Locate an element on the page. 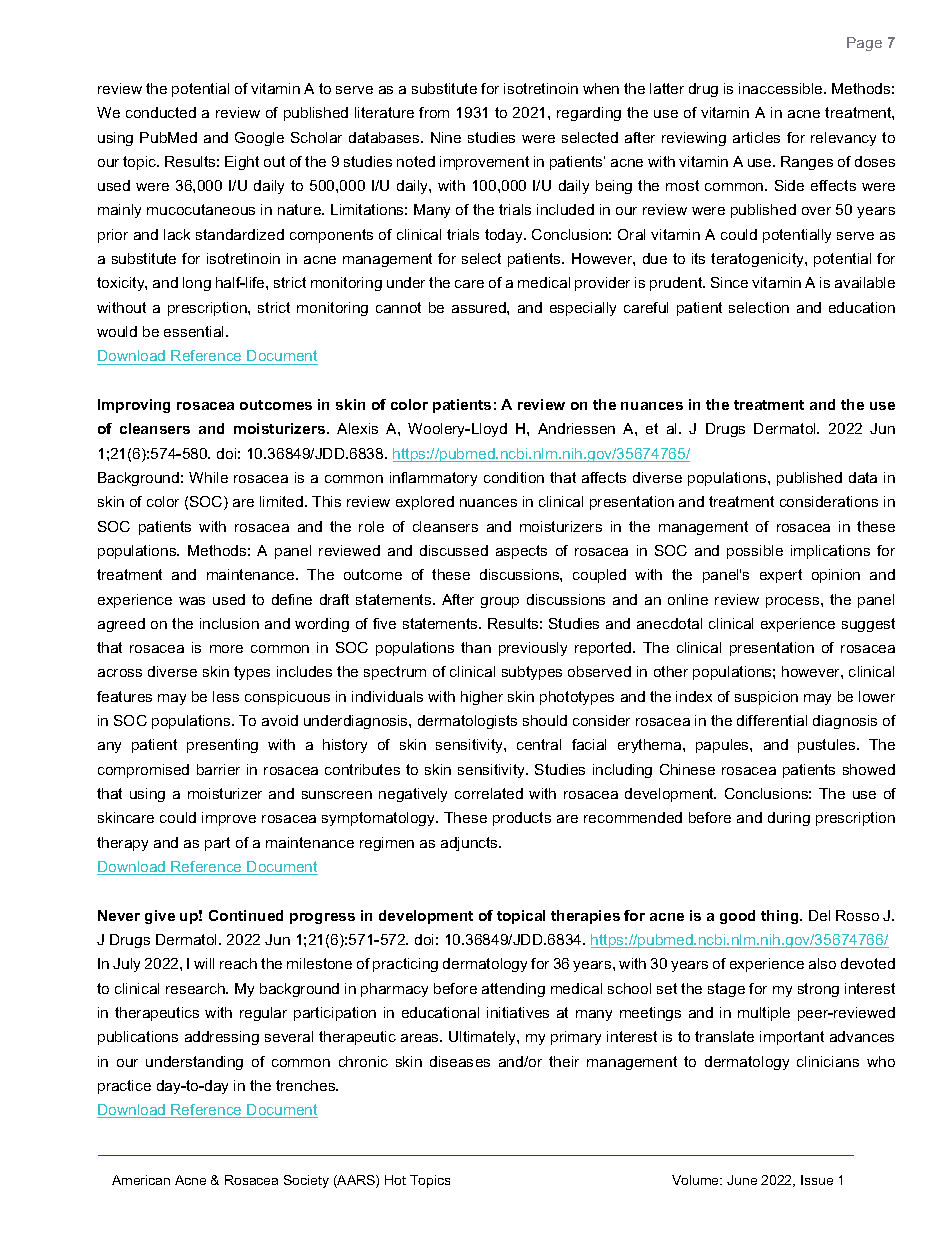 The width and height of the document is (952, 1233). from is located at coordinates (434, 112).
